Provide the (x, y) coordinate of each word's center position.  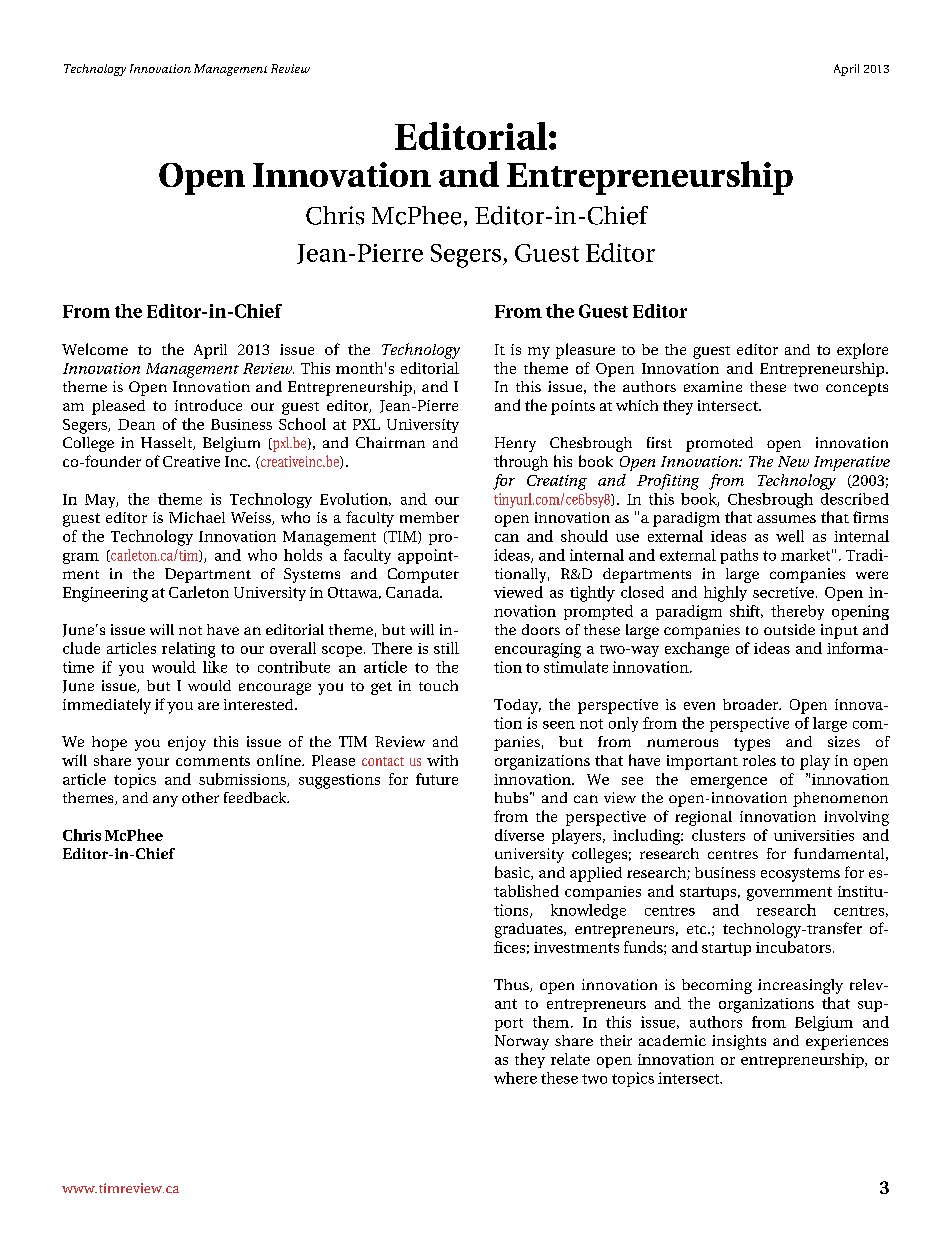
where (515, 1078)
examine (713, 386)
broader (752, 704)
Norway (522, 1042)
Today (517, 706)
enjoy (187, 743)
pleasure (585, 351)
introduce (208, 405)
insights (739, 1042)
